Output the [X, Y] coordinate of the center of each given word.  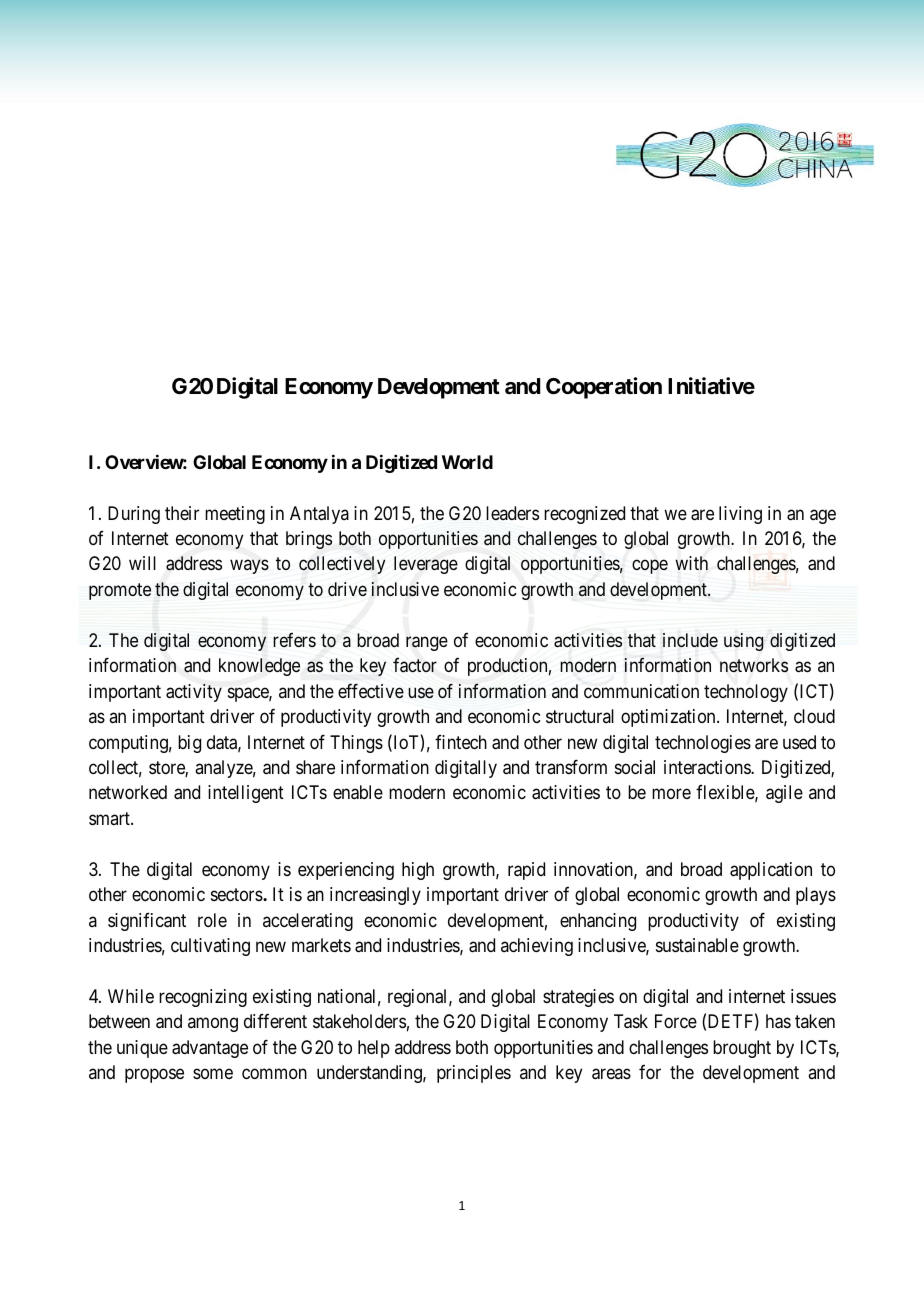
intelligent [246, 794]
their [182, 513]
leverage [426, 565]
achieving [537, 947]
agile [784, 794]
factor [415, 665]
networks [754, 665]
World [467, 462]
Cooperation [604, 388]
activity [194, 693]
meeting [235, 515]
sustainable [697, 945]
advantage [210, 1049]
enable [358, 792]
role [212, 920]
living [740, 515]
